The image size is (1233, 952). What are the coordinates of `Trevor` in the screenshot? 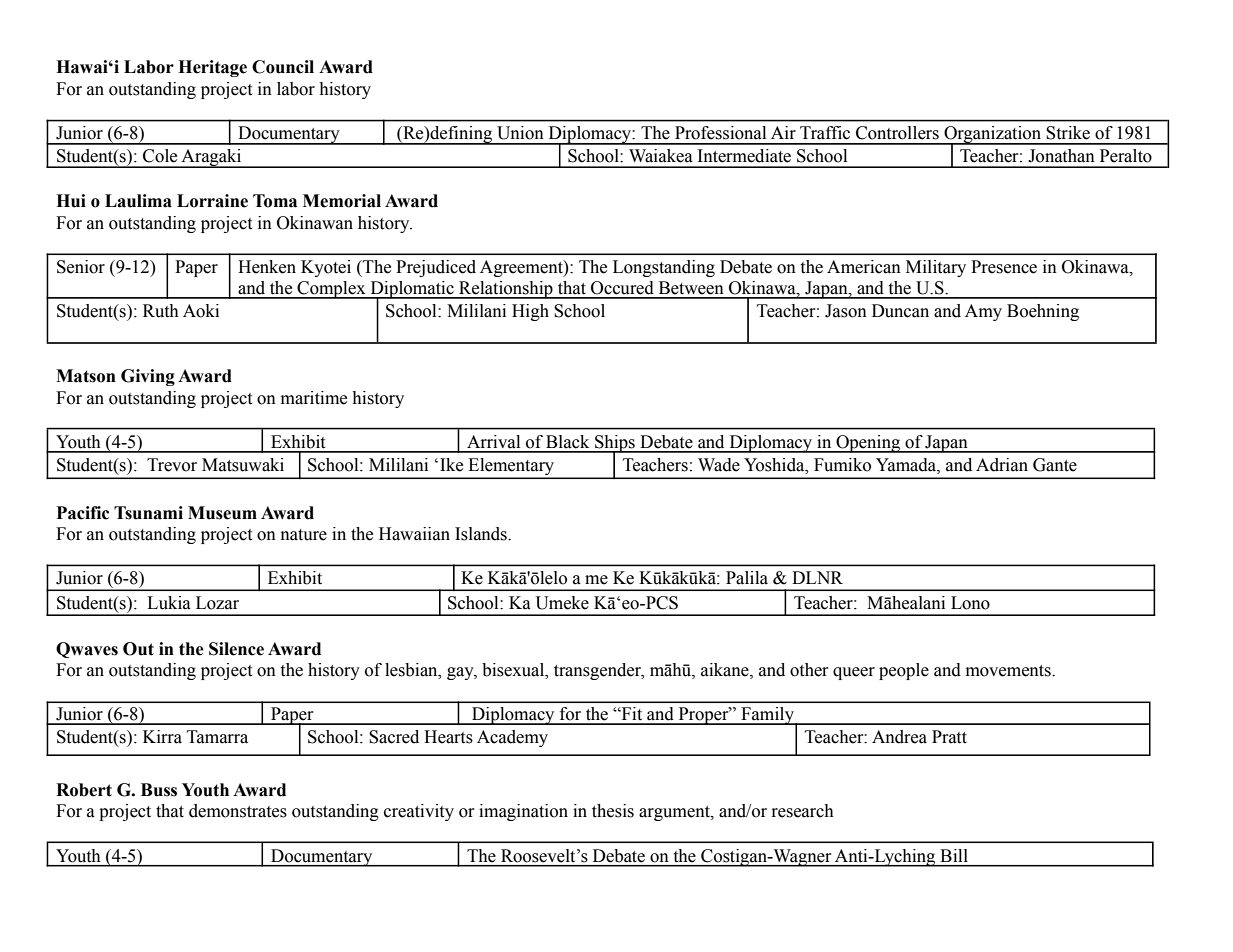 It's located at (172, 465).
